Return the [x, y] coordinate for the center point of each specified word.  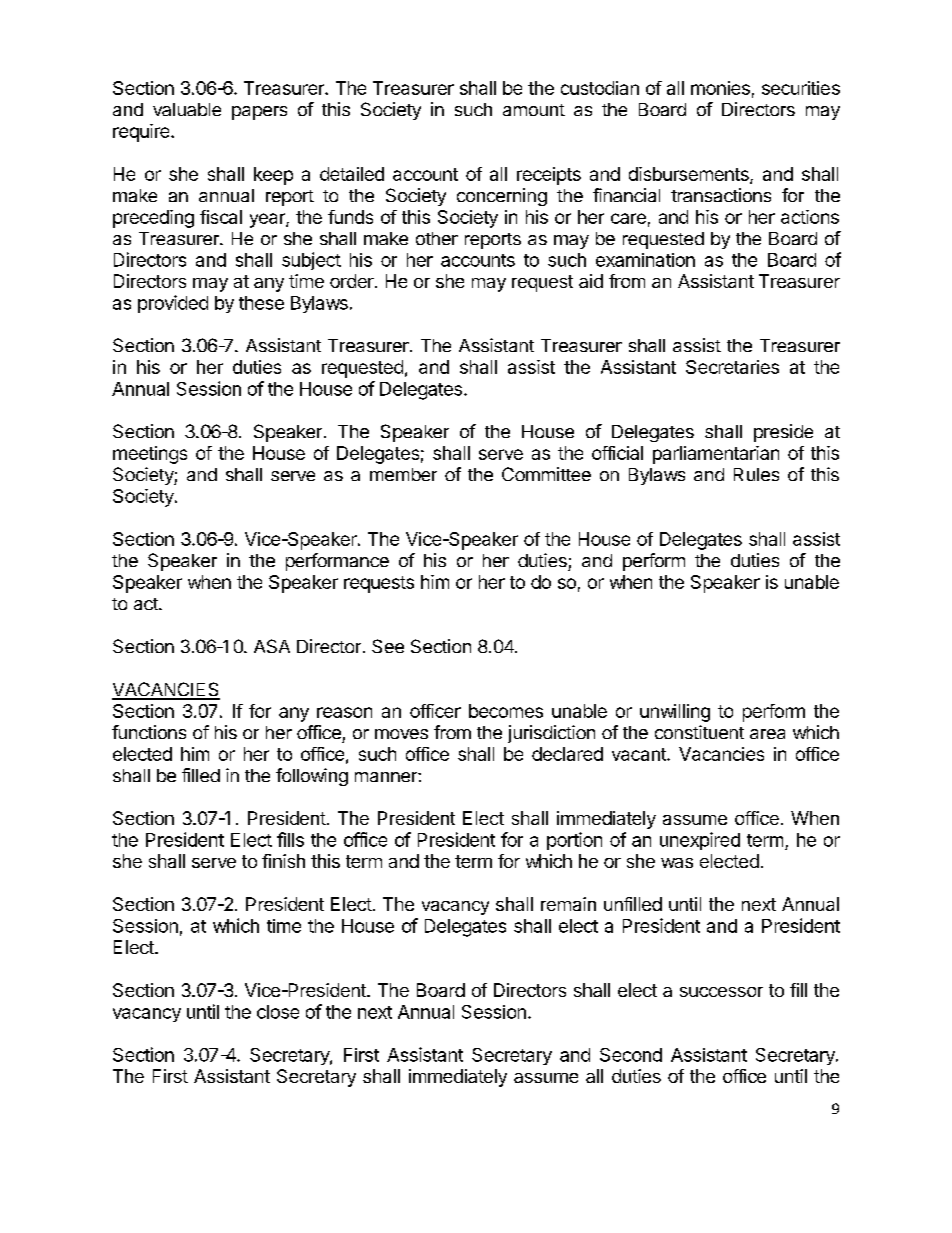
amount [534, 110]
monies [720, 88]
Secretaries [732, 367]
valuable [187, 109]
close [278, 1012]
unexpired [700, 841]
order [353, 281]
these [261, 303]
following [312, 777]
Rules [756, 474]
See [388, 646]
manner [387, 777]
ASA [272, 646]
